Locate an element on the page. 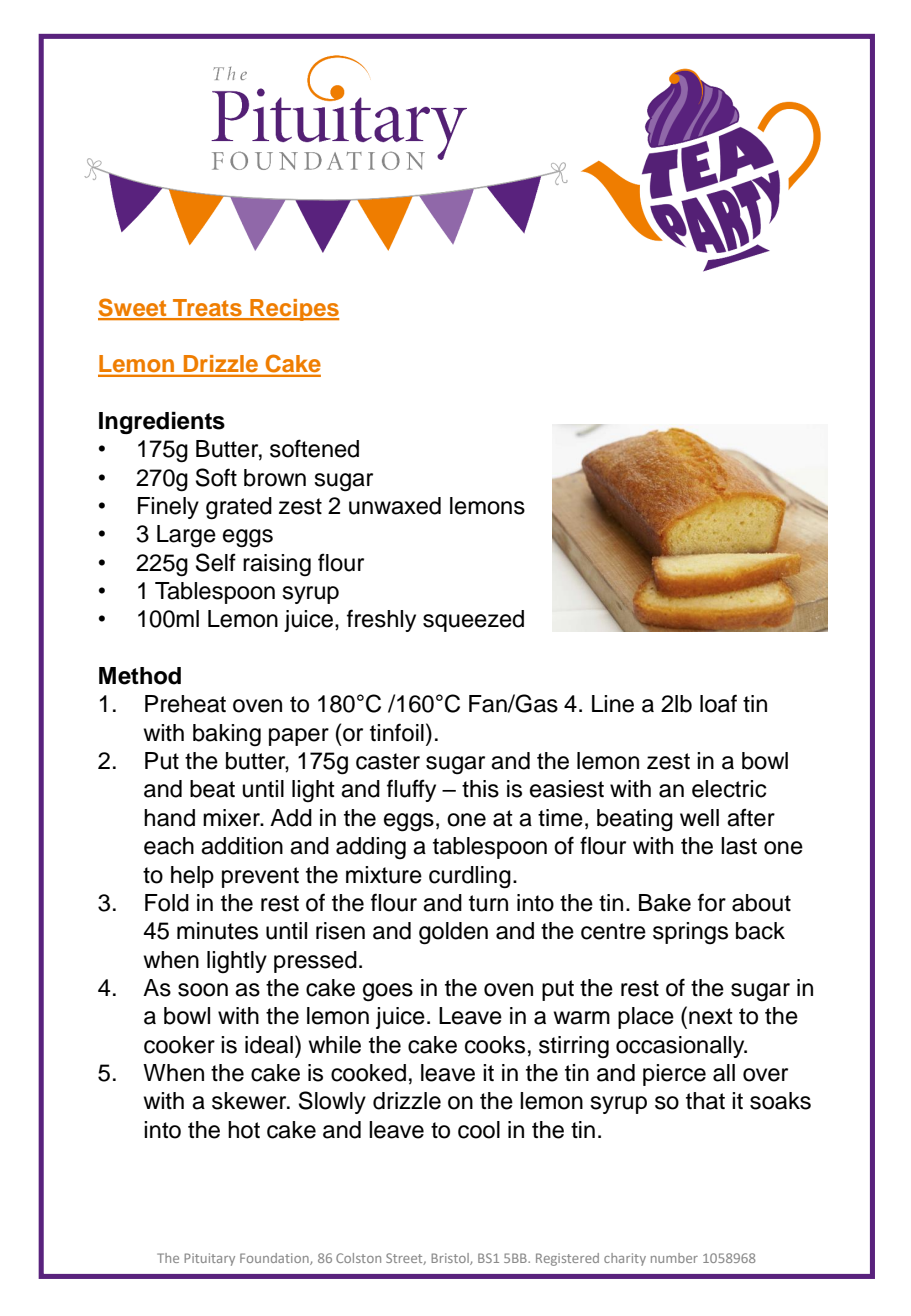 Image resolution: width=911 pixels, height=1316 pixels. number is located at coordinates (674, 1258).
